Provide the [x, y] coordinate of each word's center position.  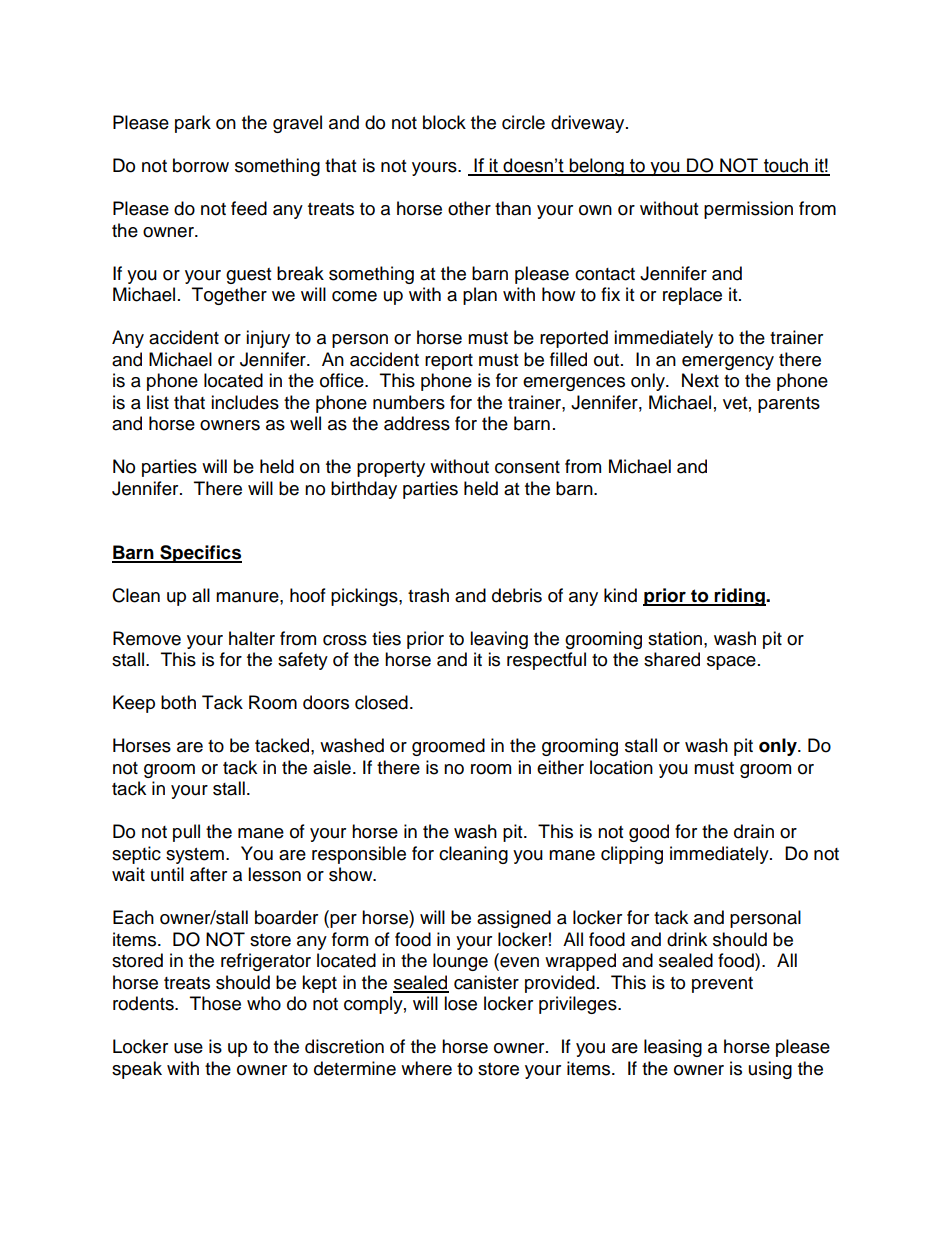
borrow [201, 165]
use [188, 1048]
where [426, 1068]
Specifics [200, 554]
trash [428, 595]
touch [786, 166]
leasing [673, 1048]
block [444, 122]
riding [740, 597]
